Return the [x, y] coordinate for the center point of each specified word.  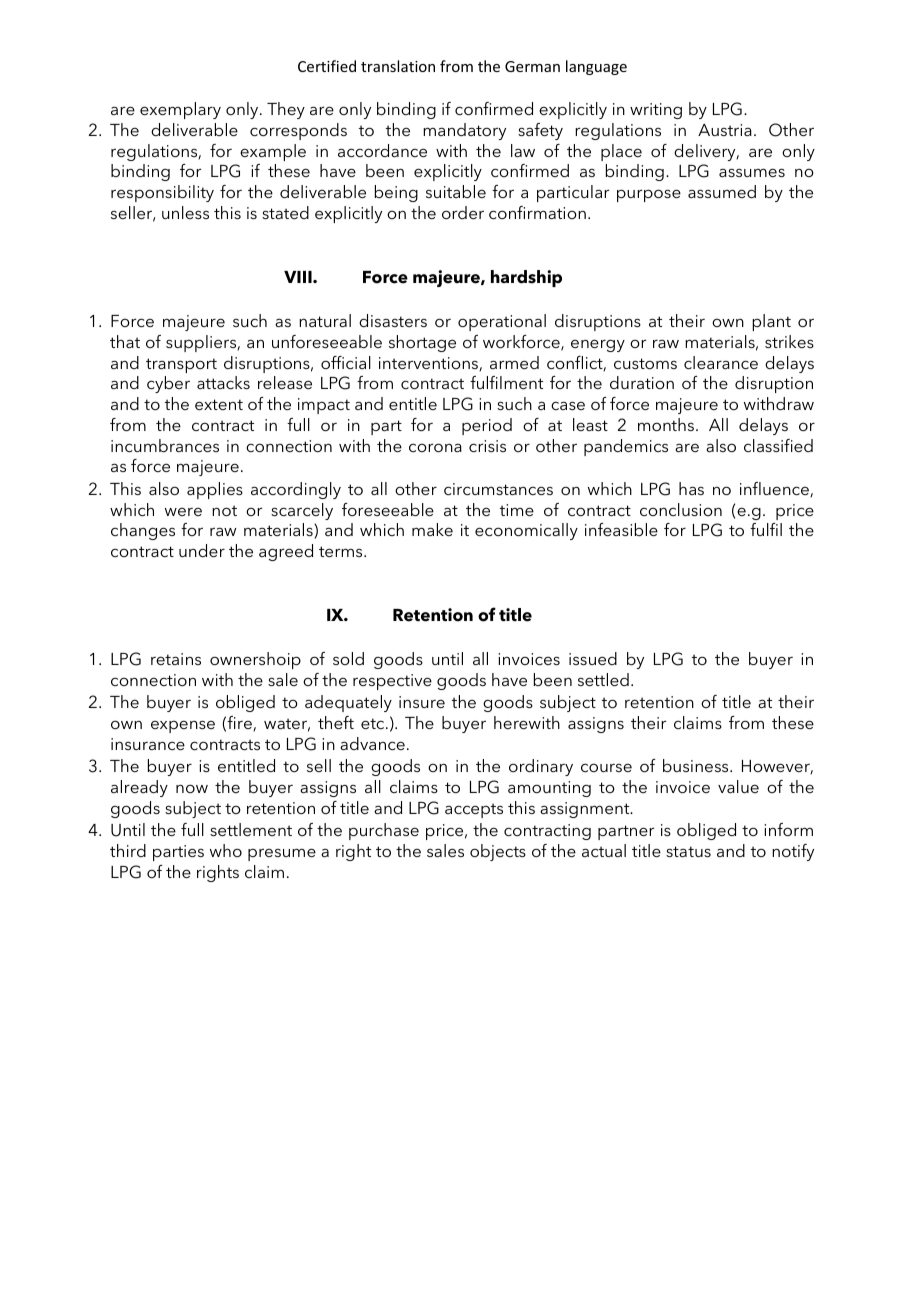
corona [435, 447]
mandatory [464, 131]
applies [215, 490]
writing [656, 111]
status [688, 851]
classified [778, 445]
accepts [474, 810]
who [226, 850]
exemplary [180, 110]
